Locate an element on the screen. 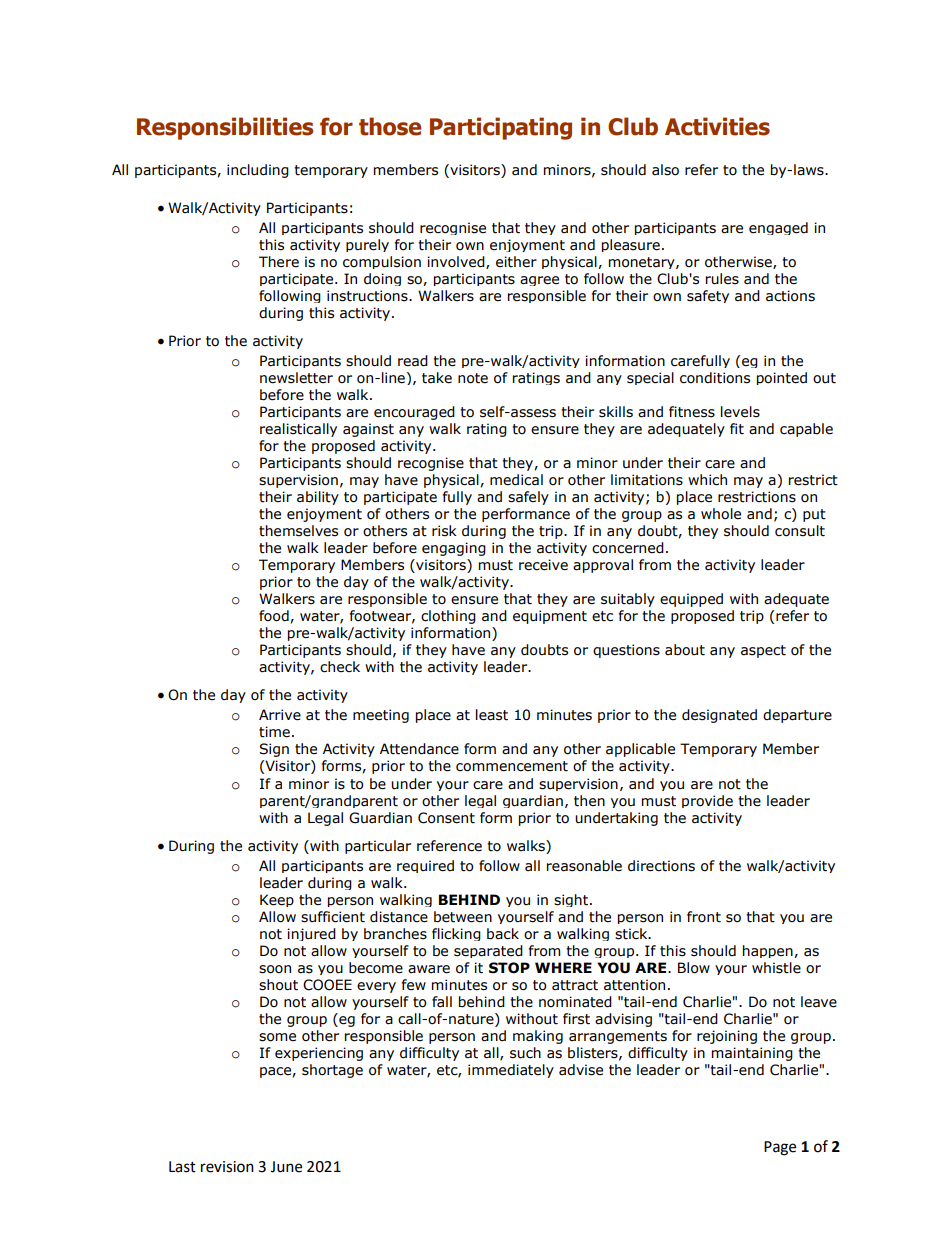 The height and width of the screenshot is (1233, 952). including is located at coordinates (258, 171).
